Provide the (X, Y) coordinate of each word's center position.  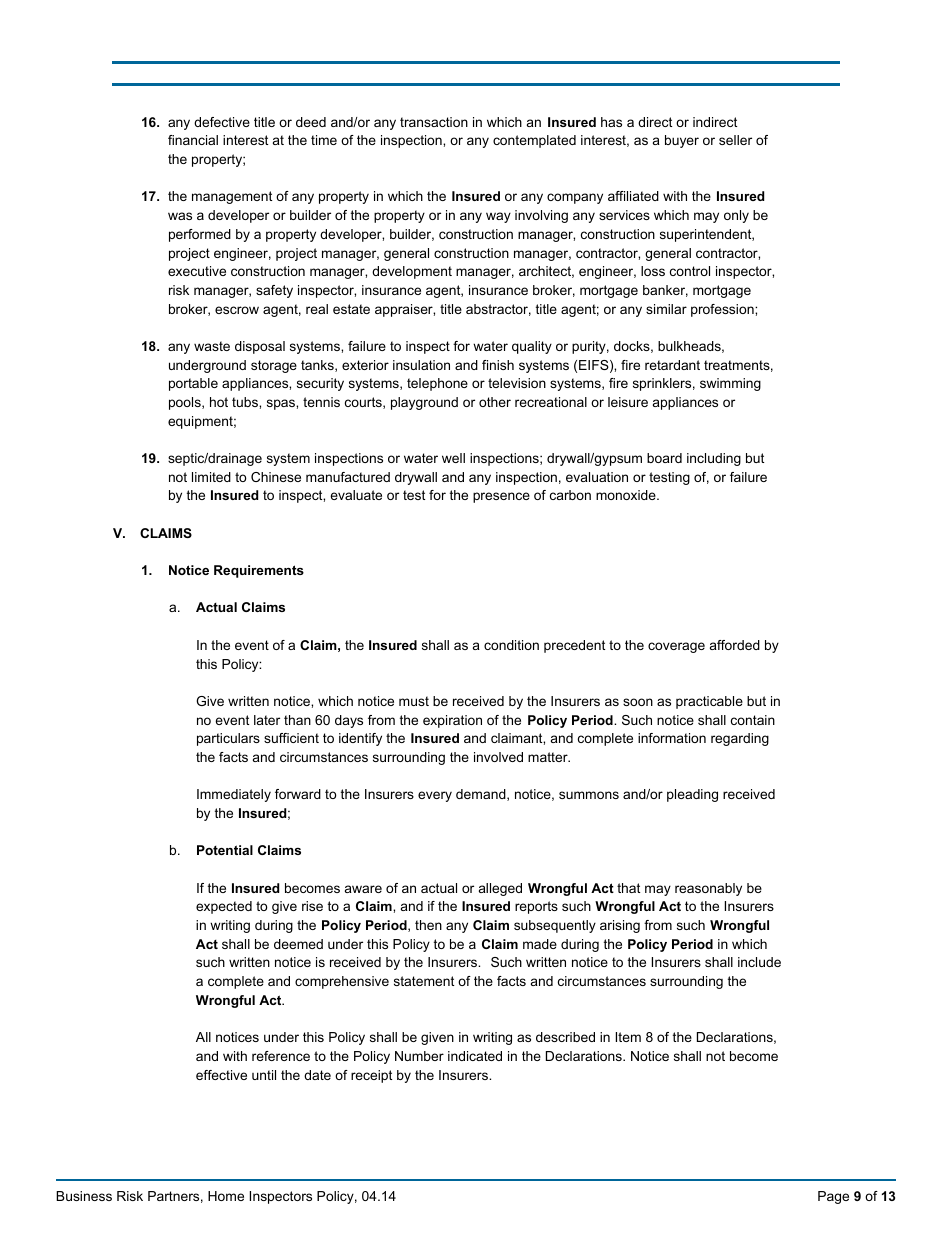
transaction (434, 122)
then (428, 925)
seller (735, 140)
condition (511, 645)
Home (226, 1196)
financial (193, 140)
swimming (730, 384)
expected (224, 907)
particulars (228, 739)
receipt (371, 1076)
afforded (735, 645)
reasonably (708, 889)
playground (424, 403)
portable (193, 384)
